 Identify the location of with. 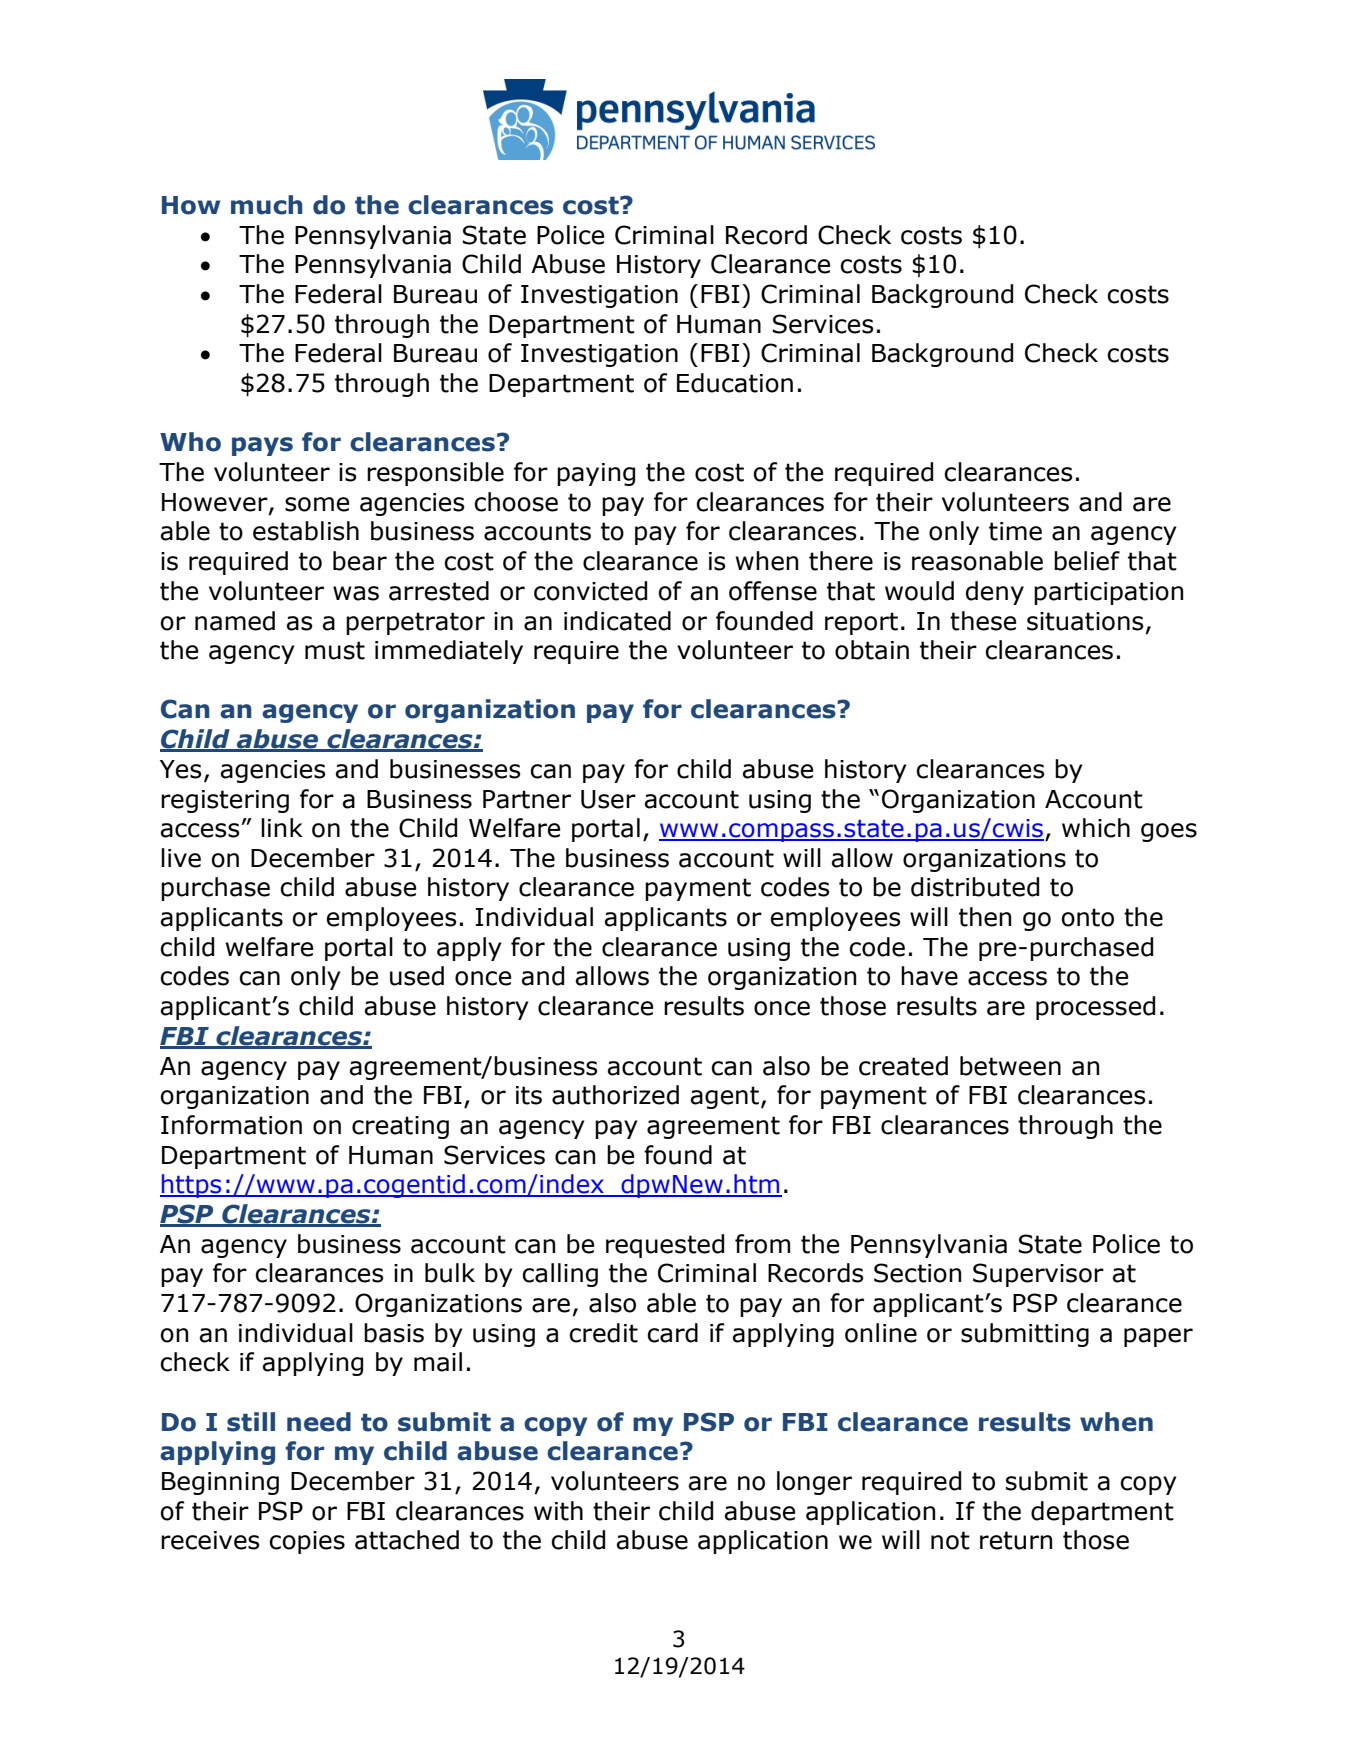
(558, 1511).
